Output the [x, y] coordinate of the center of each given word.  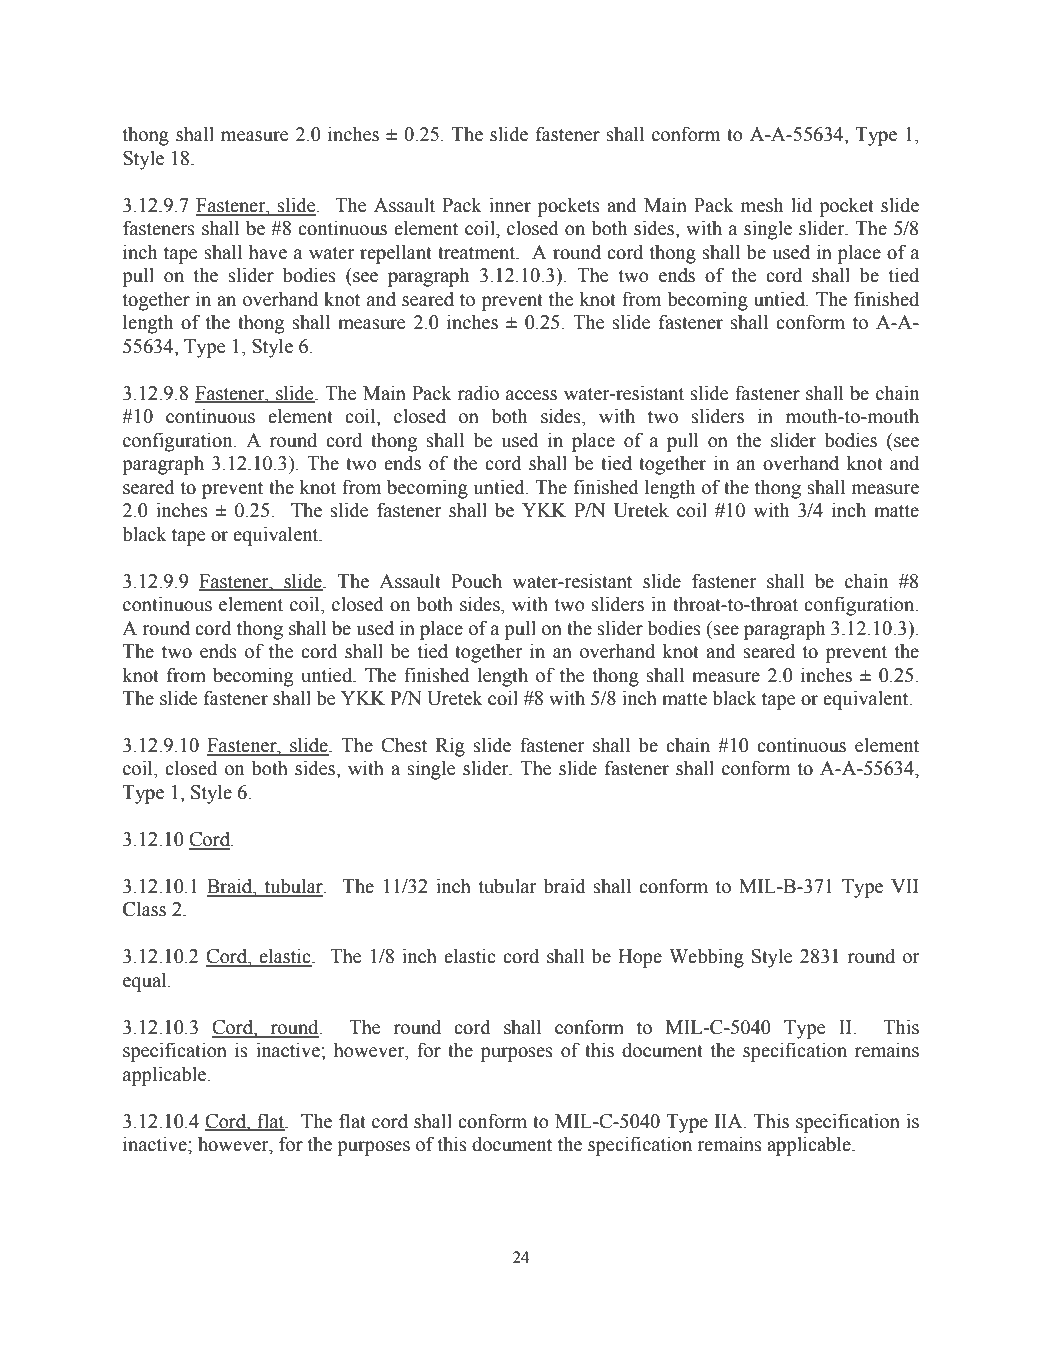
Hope [640, 958]
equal [146, 982]
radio [478, 393]
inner [510, 205]
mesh [762, 205]
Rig [450, 747]
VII [905, 886]
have [268, 252]
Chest [404, 745]
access [531, 395]
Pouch [476, 581]
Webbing [706, 958]
